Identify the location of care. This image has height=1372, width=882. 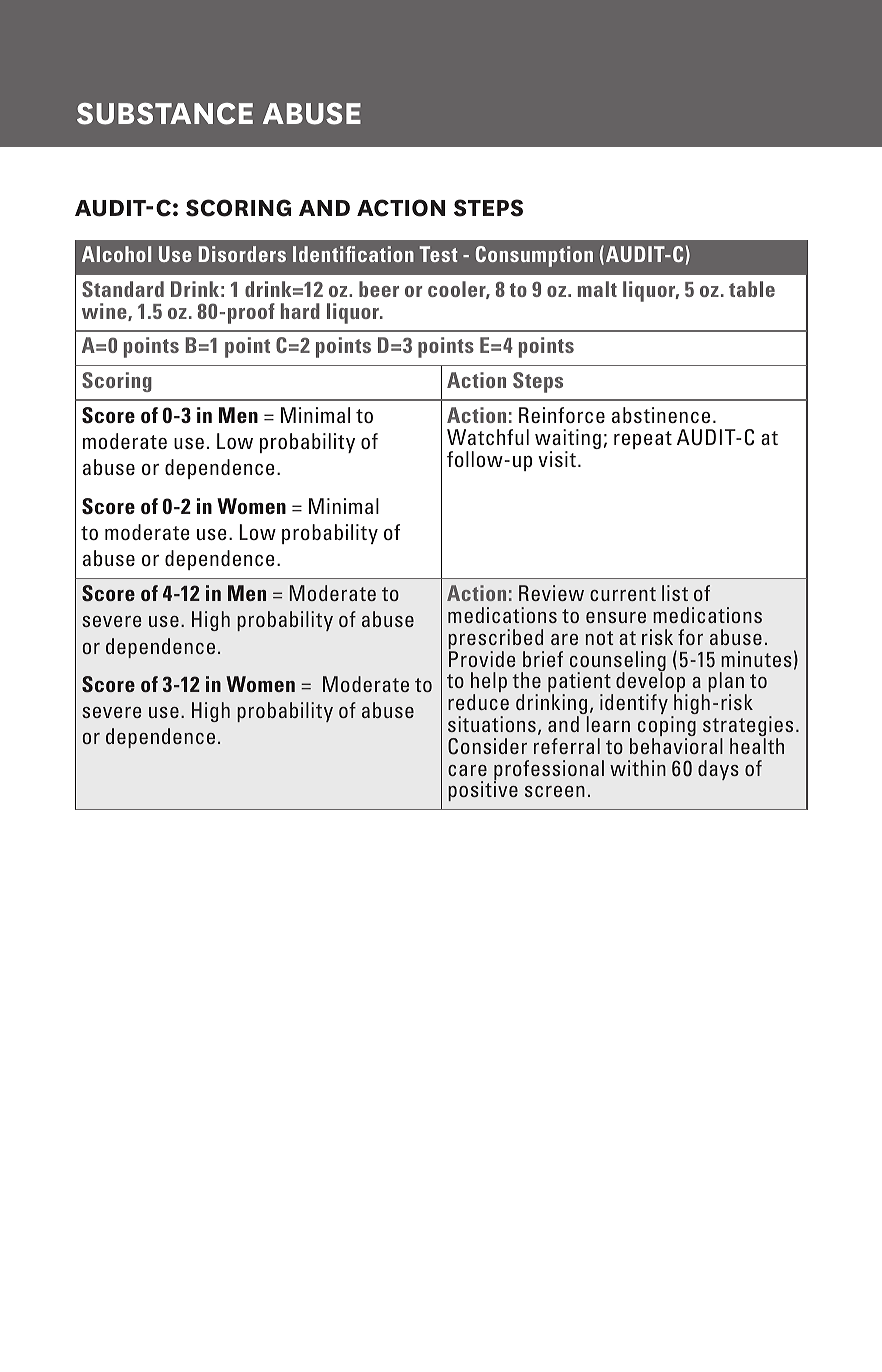
(467, 770).
